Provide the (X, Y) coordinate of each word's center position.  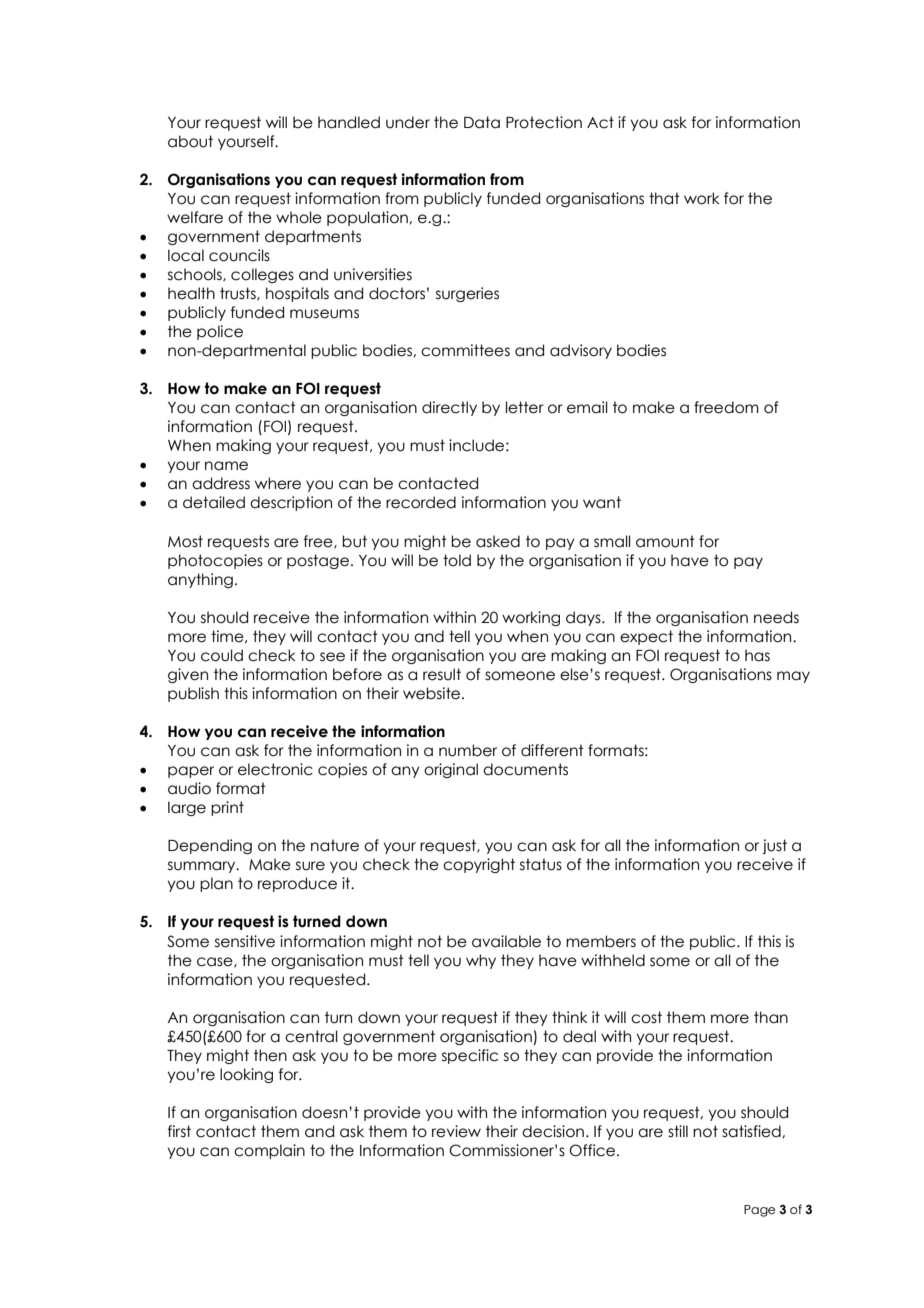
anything (200, 580)
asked (498, 541)
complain (269, 1151)
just (774, 846)
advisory (581, 351)
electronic (275, 769)
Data (482, 122)
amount (665, 541)
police (220, 332)
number (468, 750)
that (664, 198)
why (481, 961)
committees (465, 350)
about (190, 141)
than (771, 1017)
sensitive (245, 941)
